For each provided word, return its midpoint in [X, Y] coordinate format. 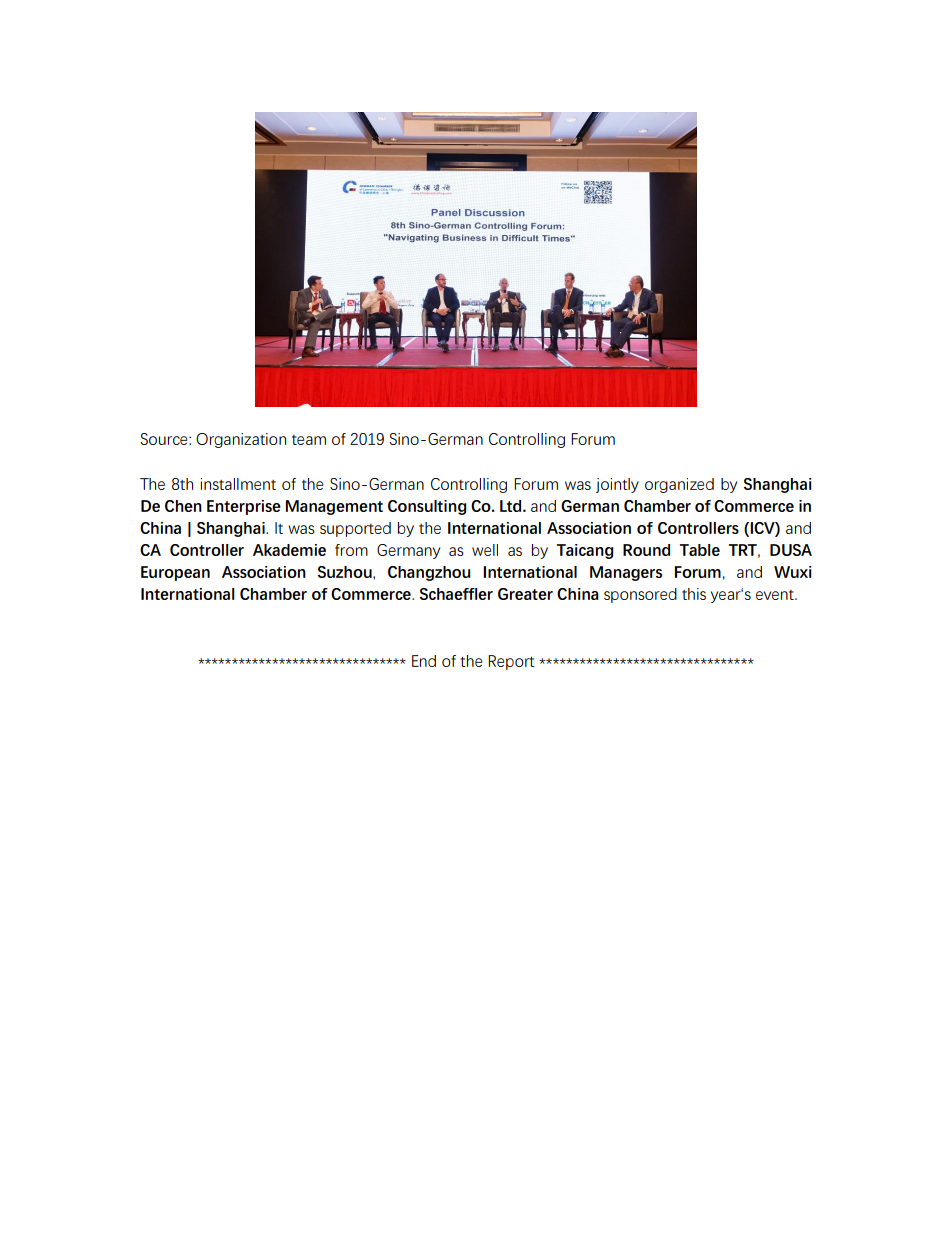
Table [700, 550]
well [485, 550]
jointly [617, 485]
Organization [241, 440]
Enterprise [244, 507]
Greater [525, 594]
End [424, 661]
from [351, 550]
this [694, 594]
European [175, 573]
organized [679, 485]
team [309, 440]
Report [511, 662]
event [776, 595]
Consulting [427, 507]
